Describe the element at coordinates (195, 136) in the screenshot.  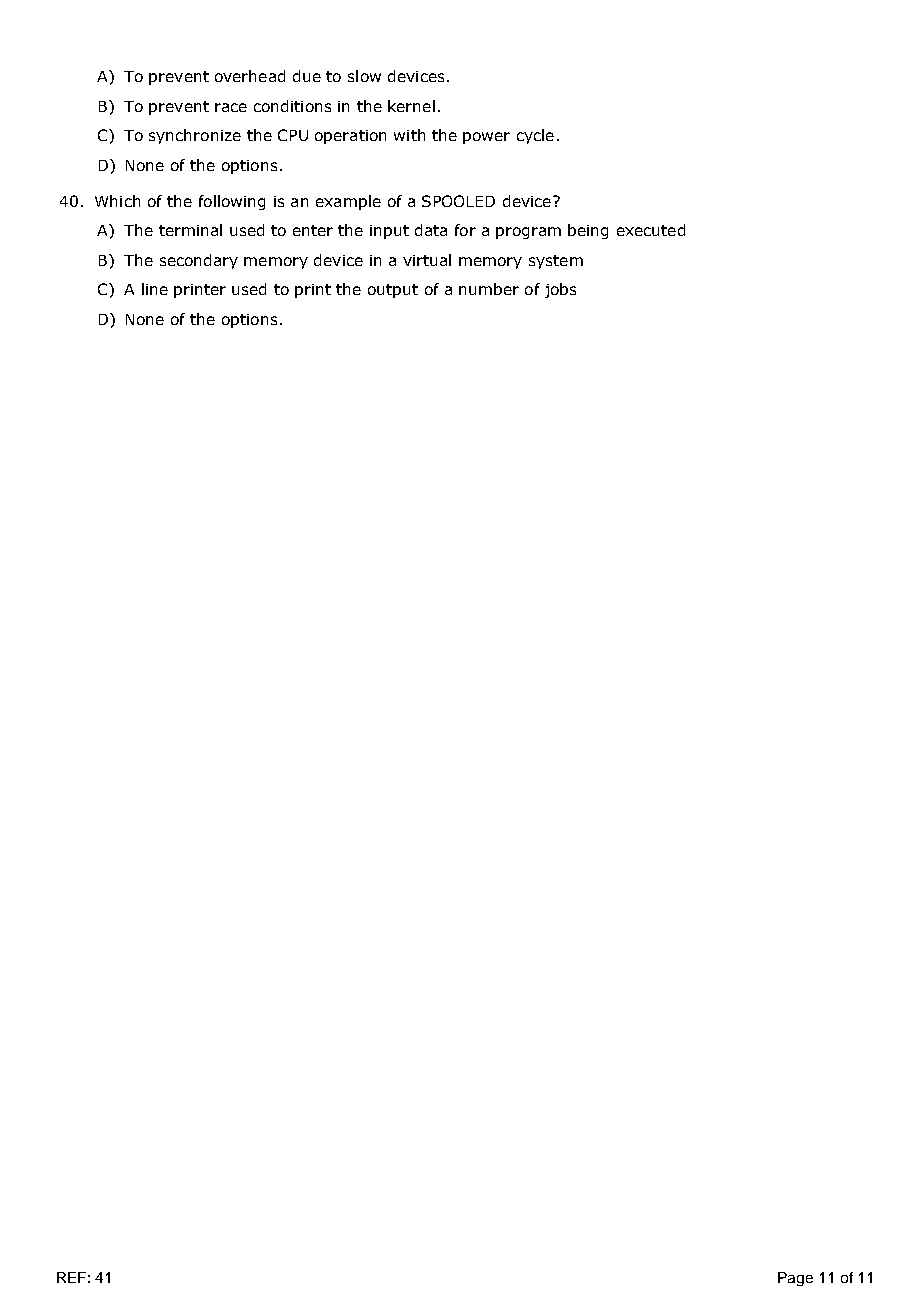
I see `synchronize` at that location.
